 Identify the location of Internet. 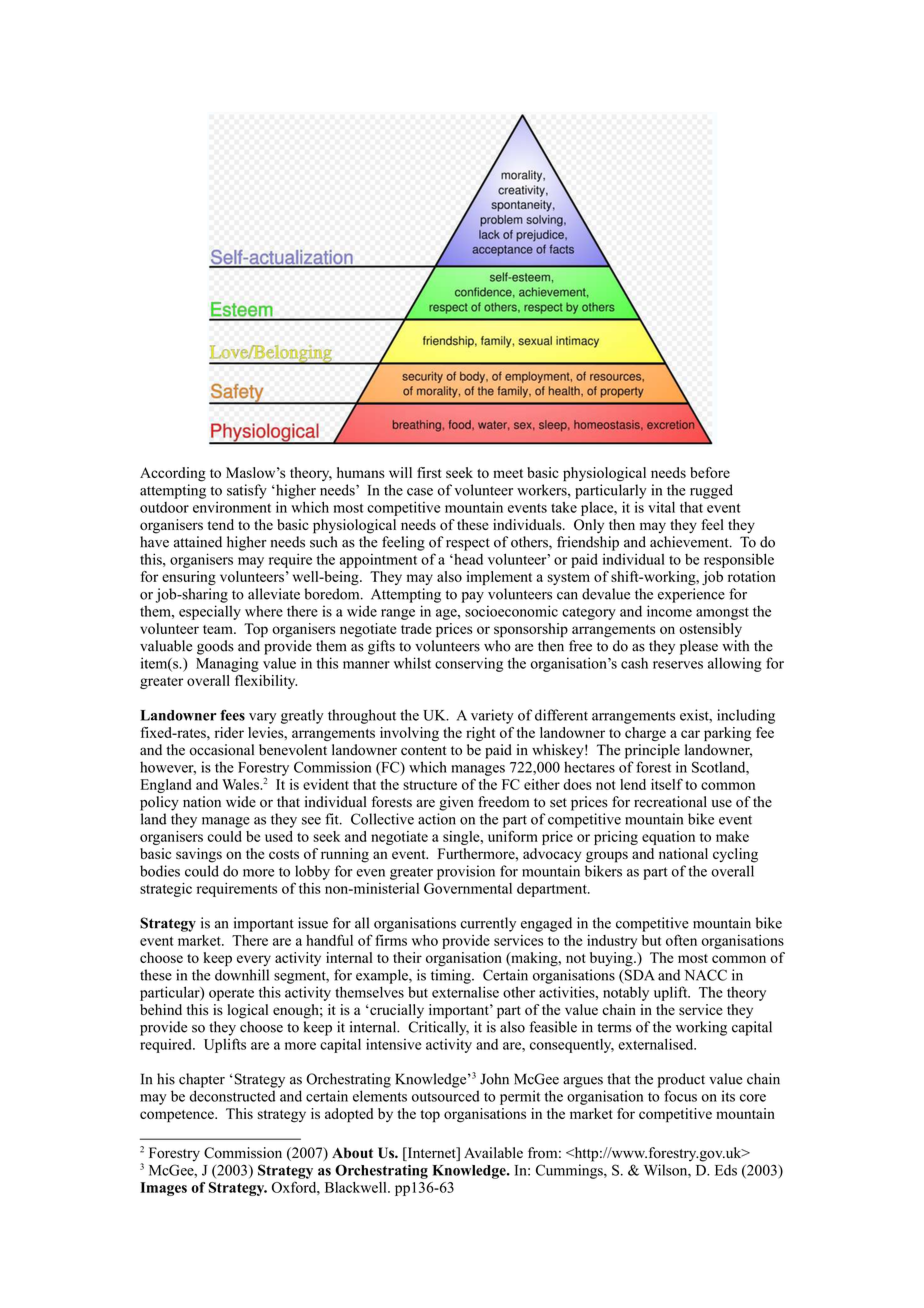
(431, 1154).
